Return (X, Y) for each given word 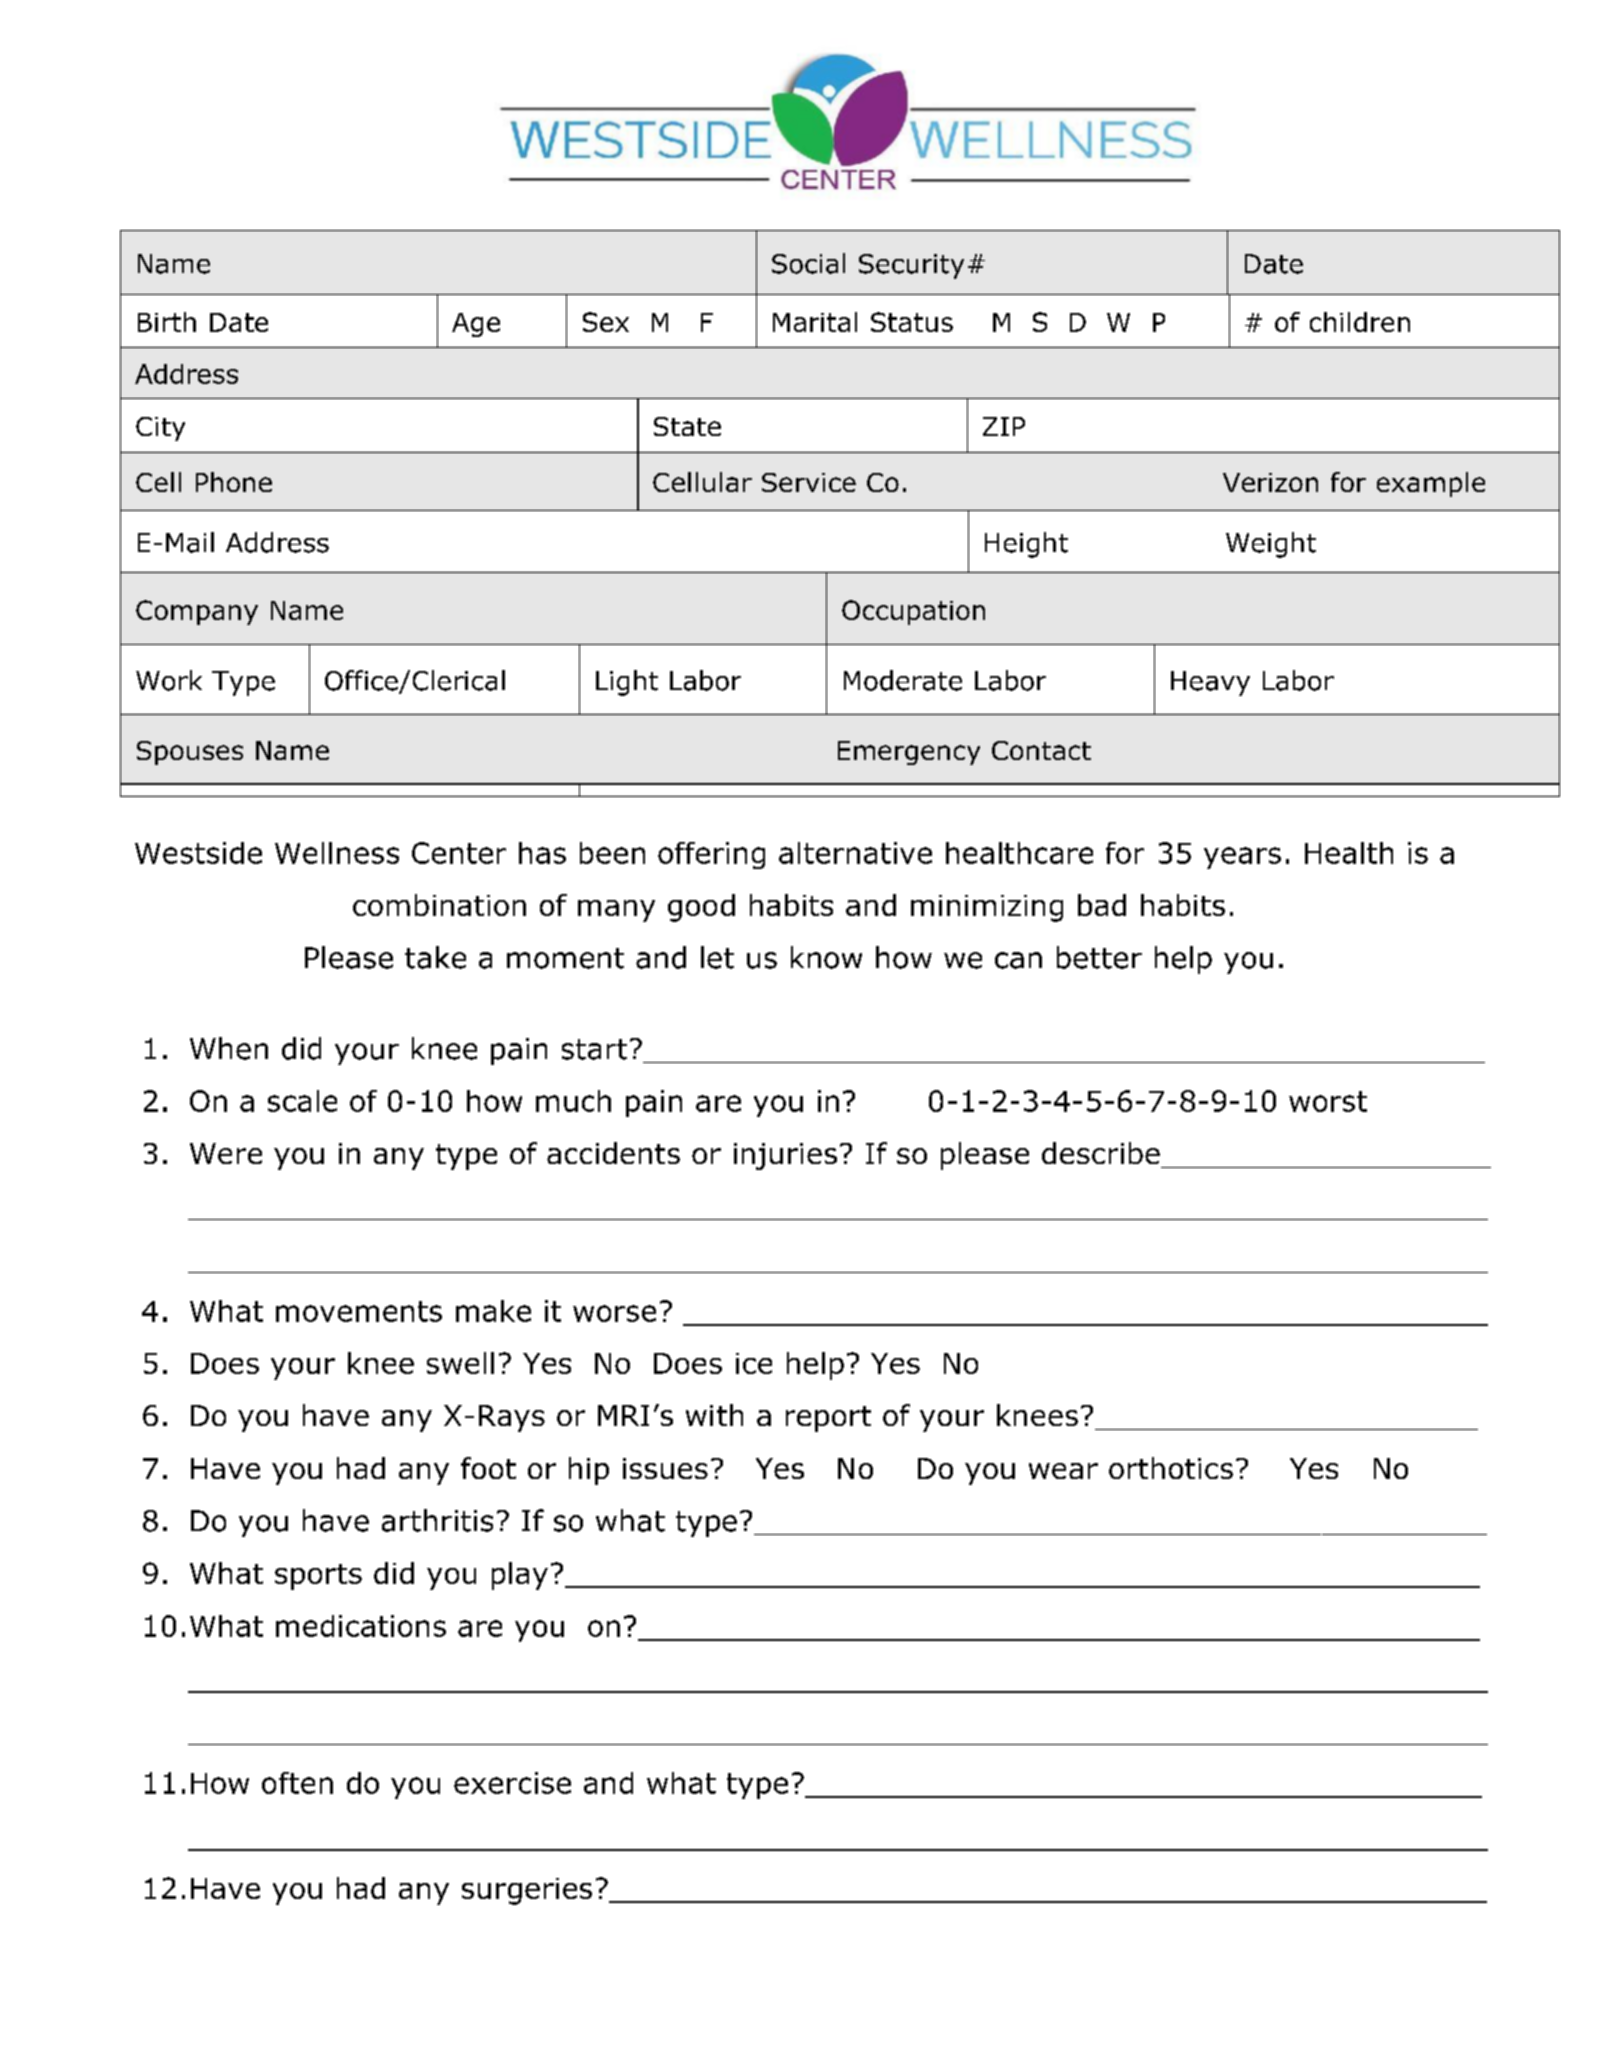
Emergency (909, 753)
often (297, 1783)
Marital (815, 322)
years (1242, 858)
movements (359, 1311)
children (1360, 322)
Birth (167, 322)
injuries (785, 1156)
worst (1328, 1101)
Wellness (337, 853)
